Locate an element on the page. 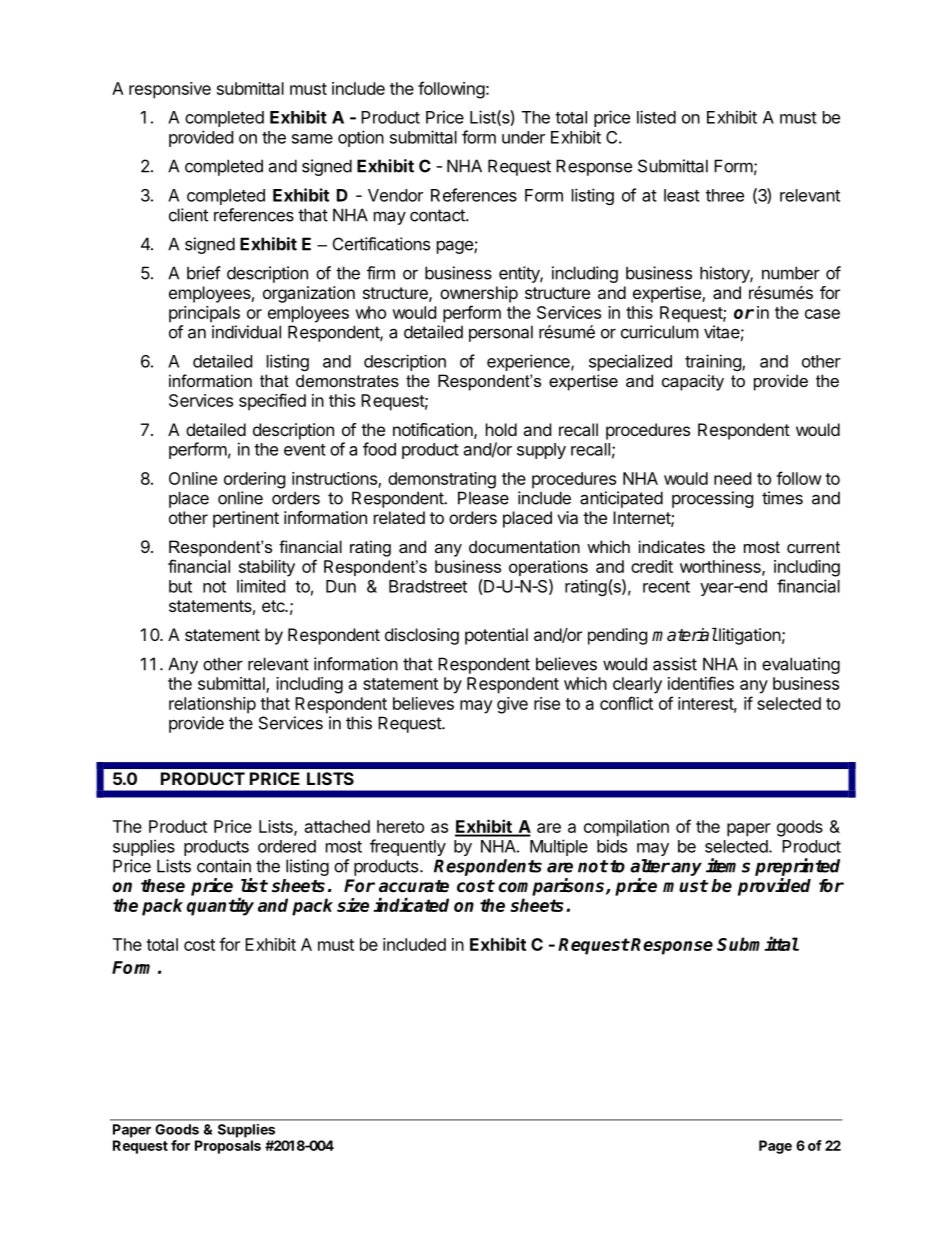 This document has height=1233, width=952. under is located at coordinates (523, 137).
